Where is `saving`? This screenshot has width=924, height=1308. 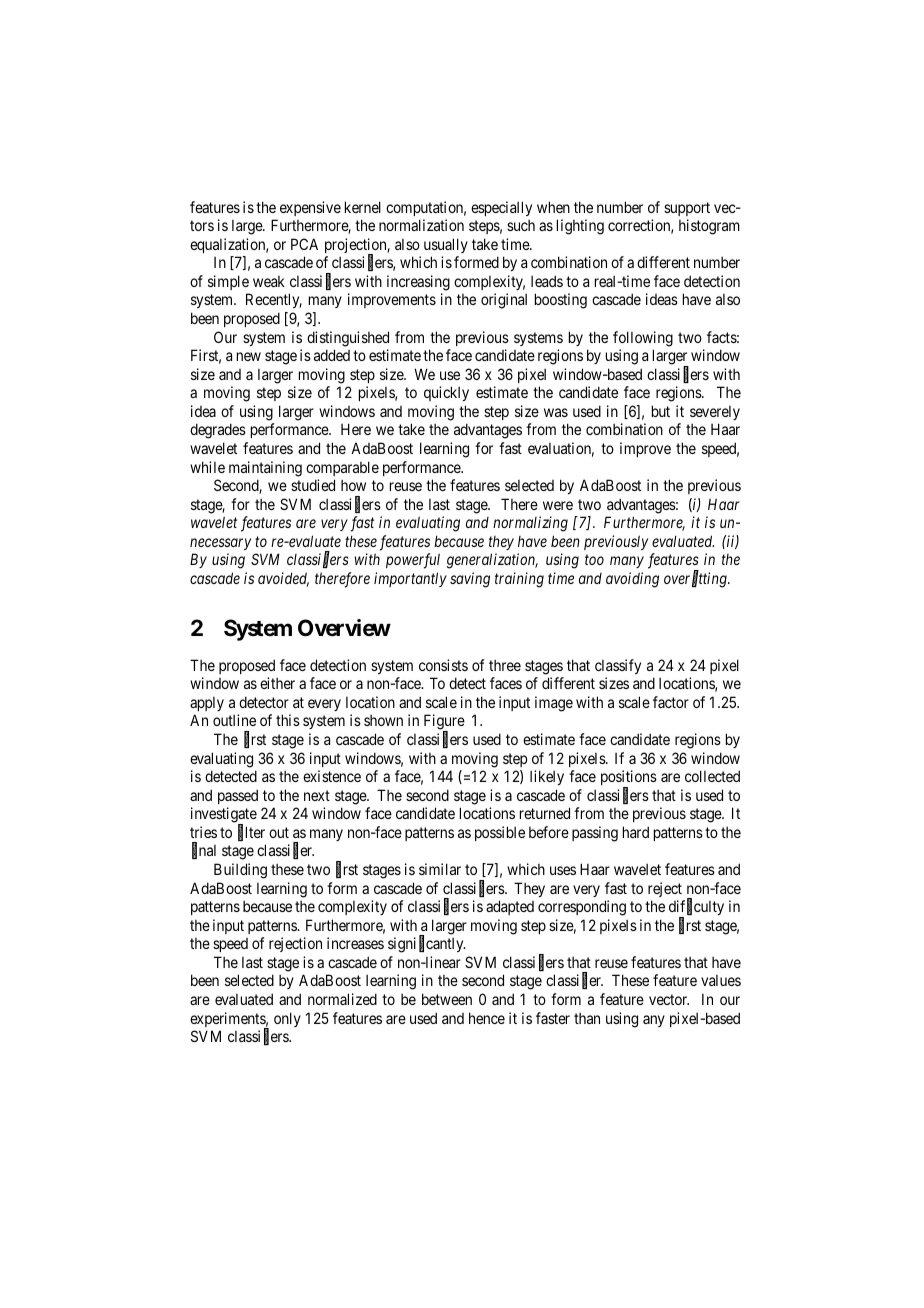
saving is located at coordinates (470, 580).
